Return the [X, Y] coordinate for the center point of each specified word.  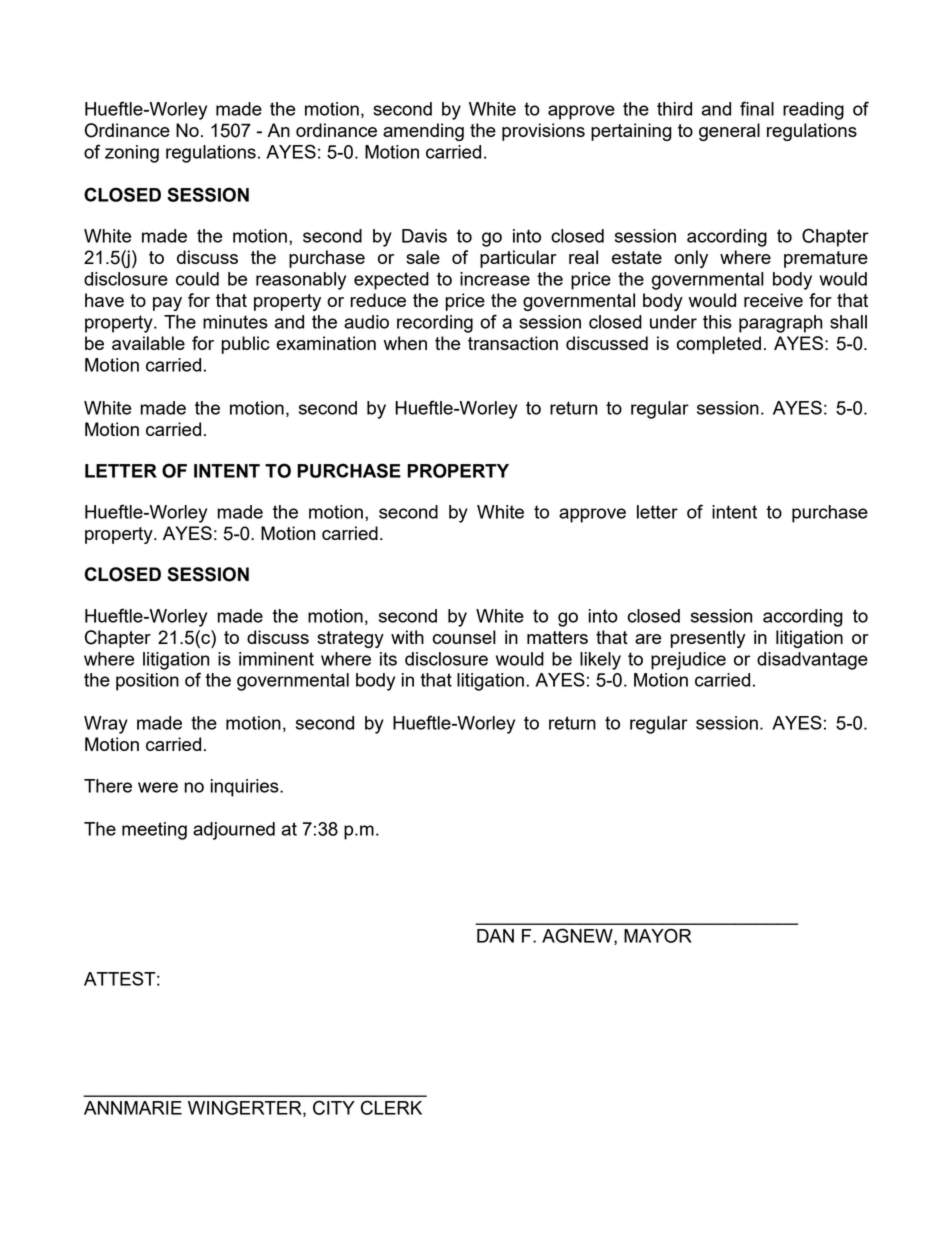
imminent [276, 659]
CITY [334, 1107]
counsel [464, 637]
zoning [132, 154]
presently [708, 639]
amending [423, 132]
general [729, 132]
